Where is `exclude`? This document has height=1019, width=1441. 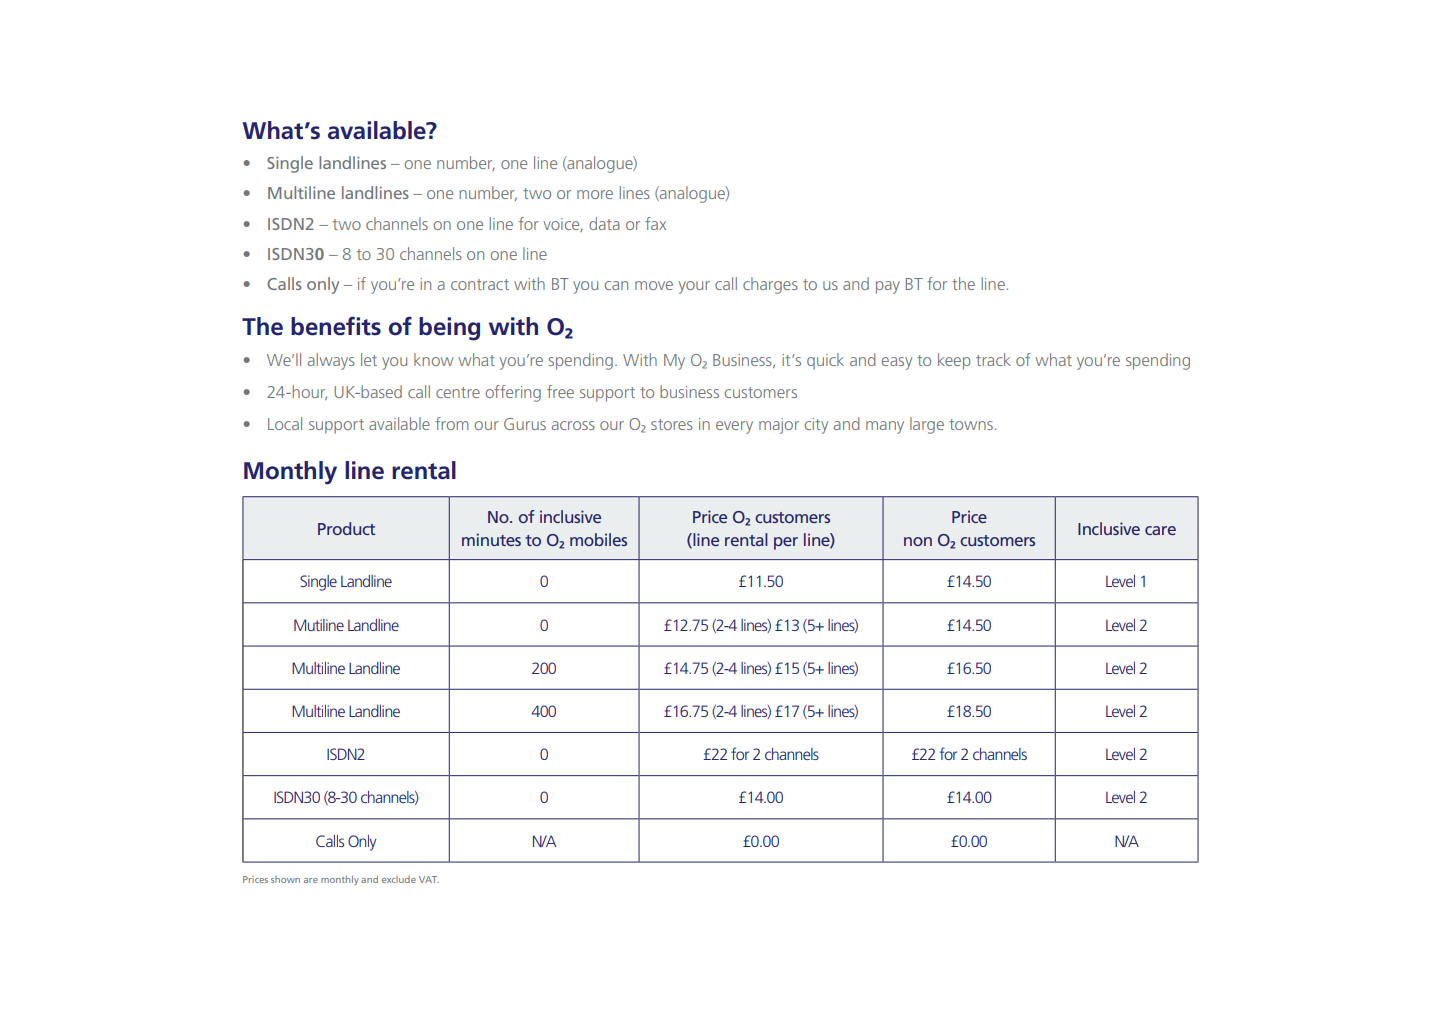 exclude is located at coordinates (399, 879).
